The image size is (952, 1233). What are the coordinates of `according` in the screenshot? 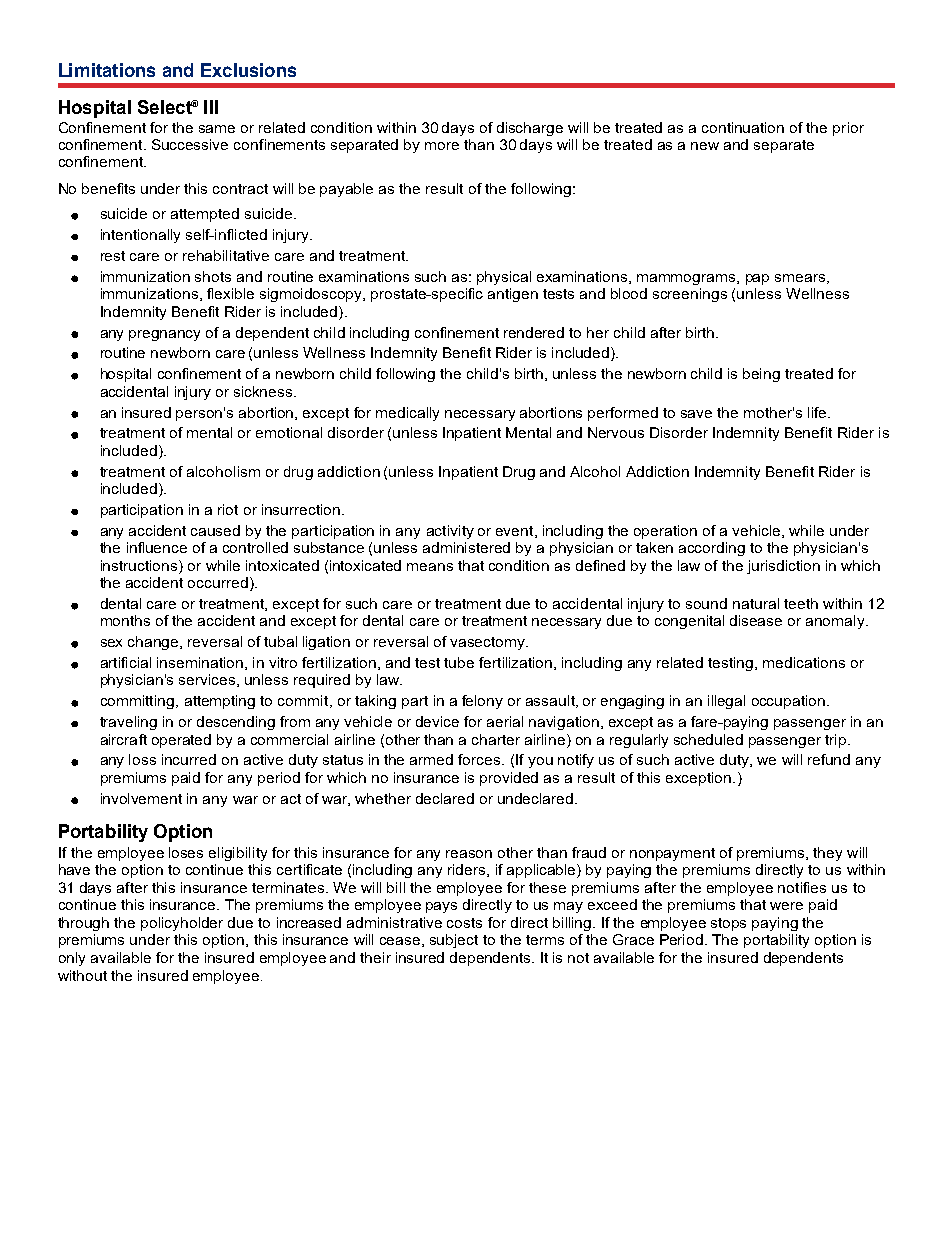 It's located at (712, 549).
